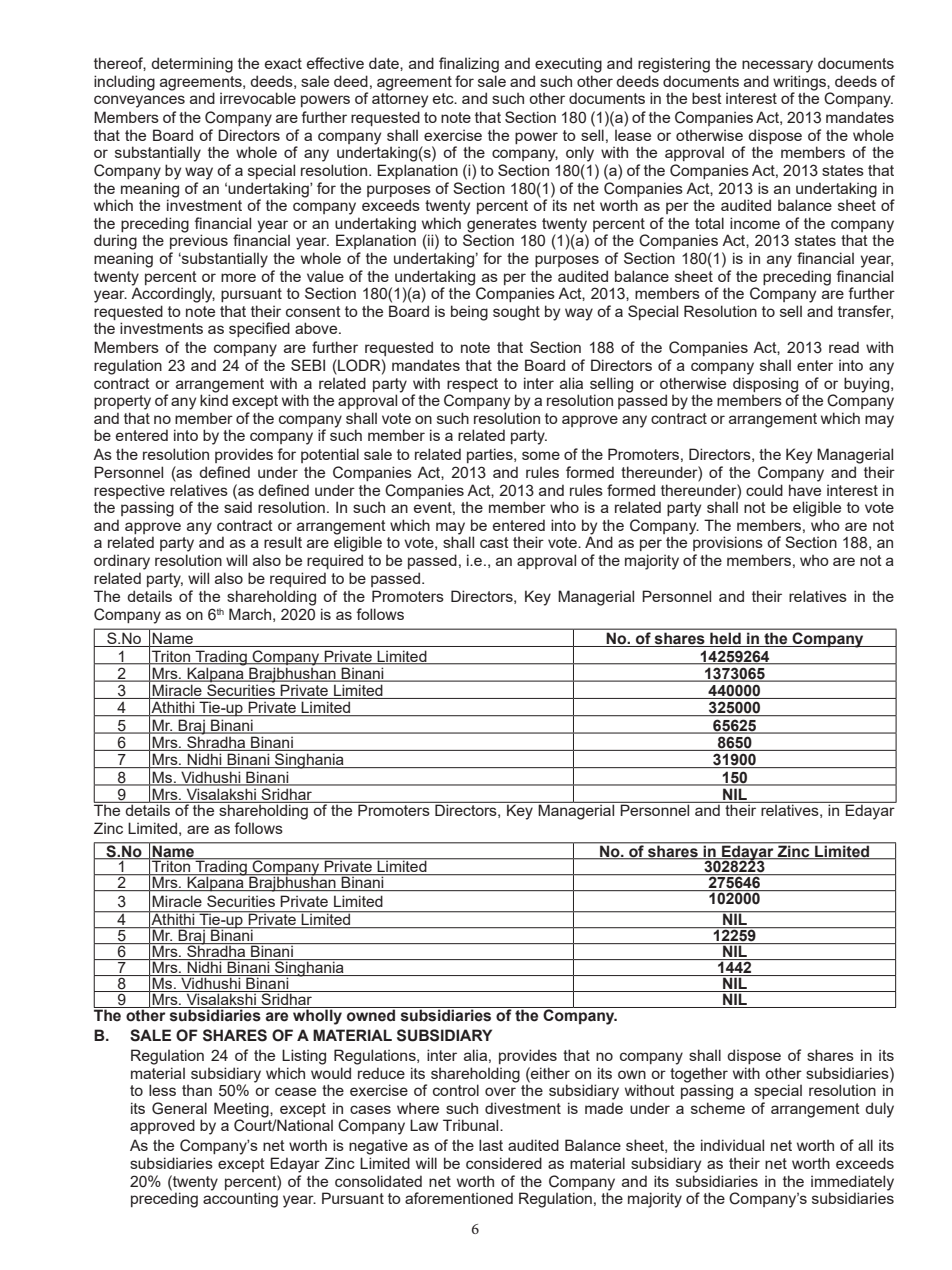  Describe the element at coordinates (504, 1163) in the image. I see `considered` at that location.
